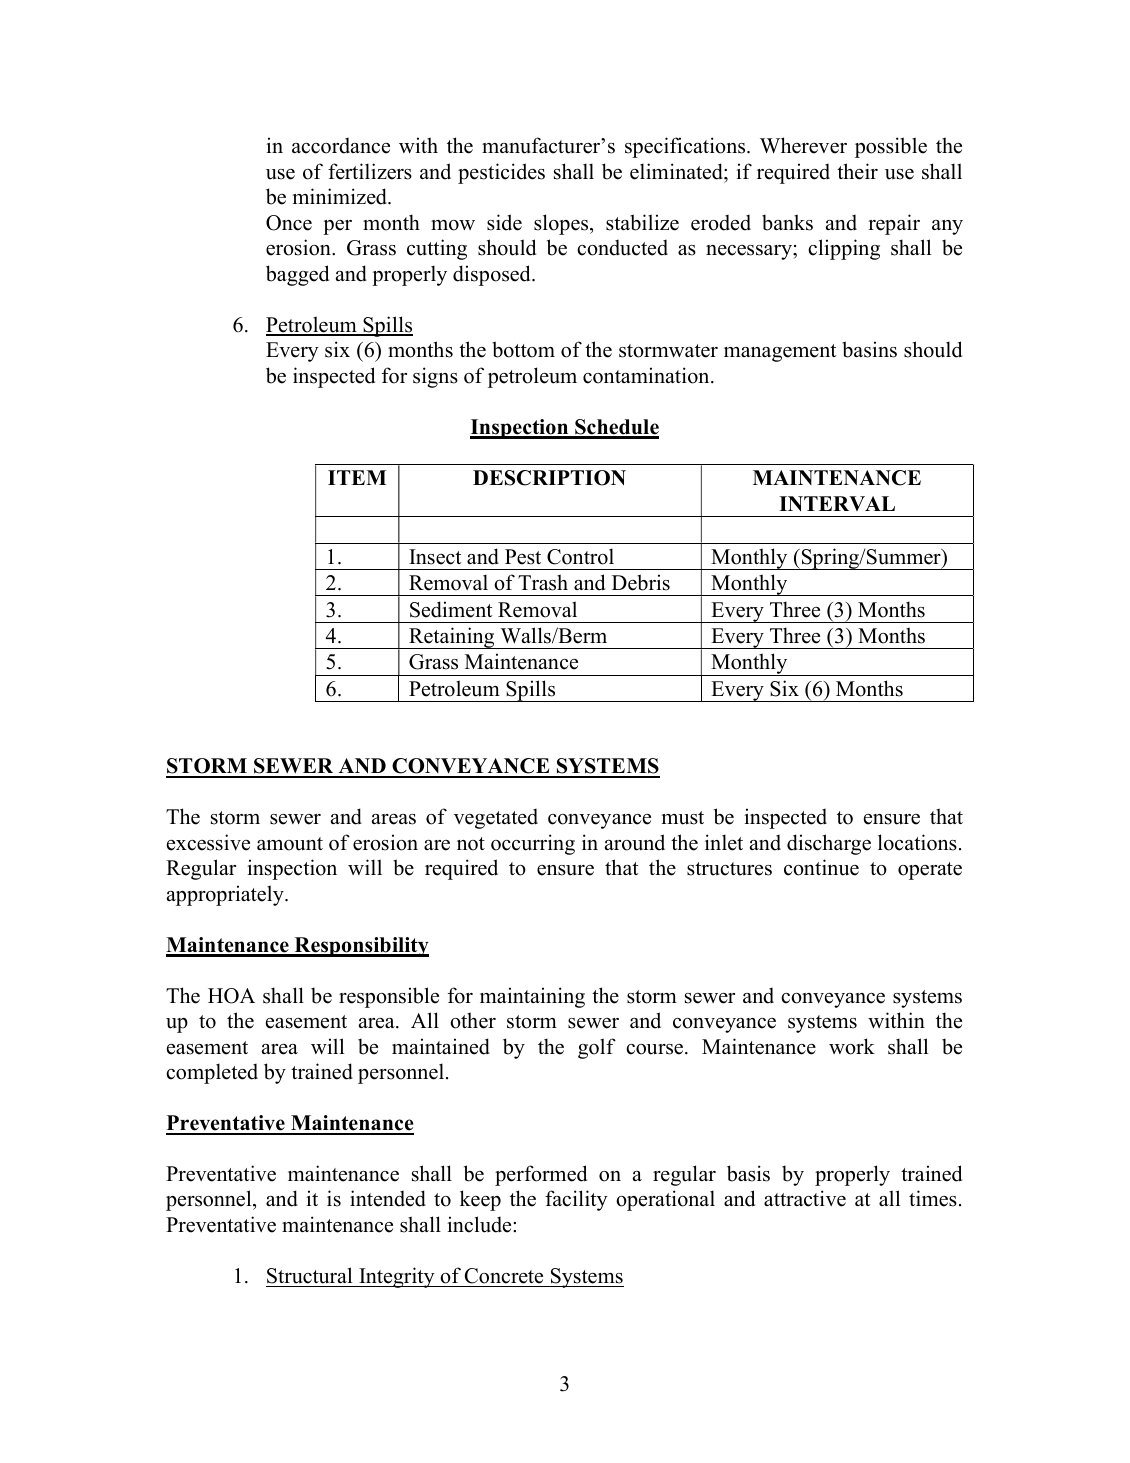 This screenshot has height=1463, width=1130. Describe the element at coordinates (357, 477) in the screenshot. I see `ITEM` at that location.
